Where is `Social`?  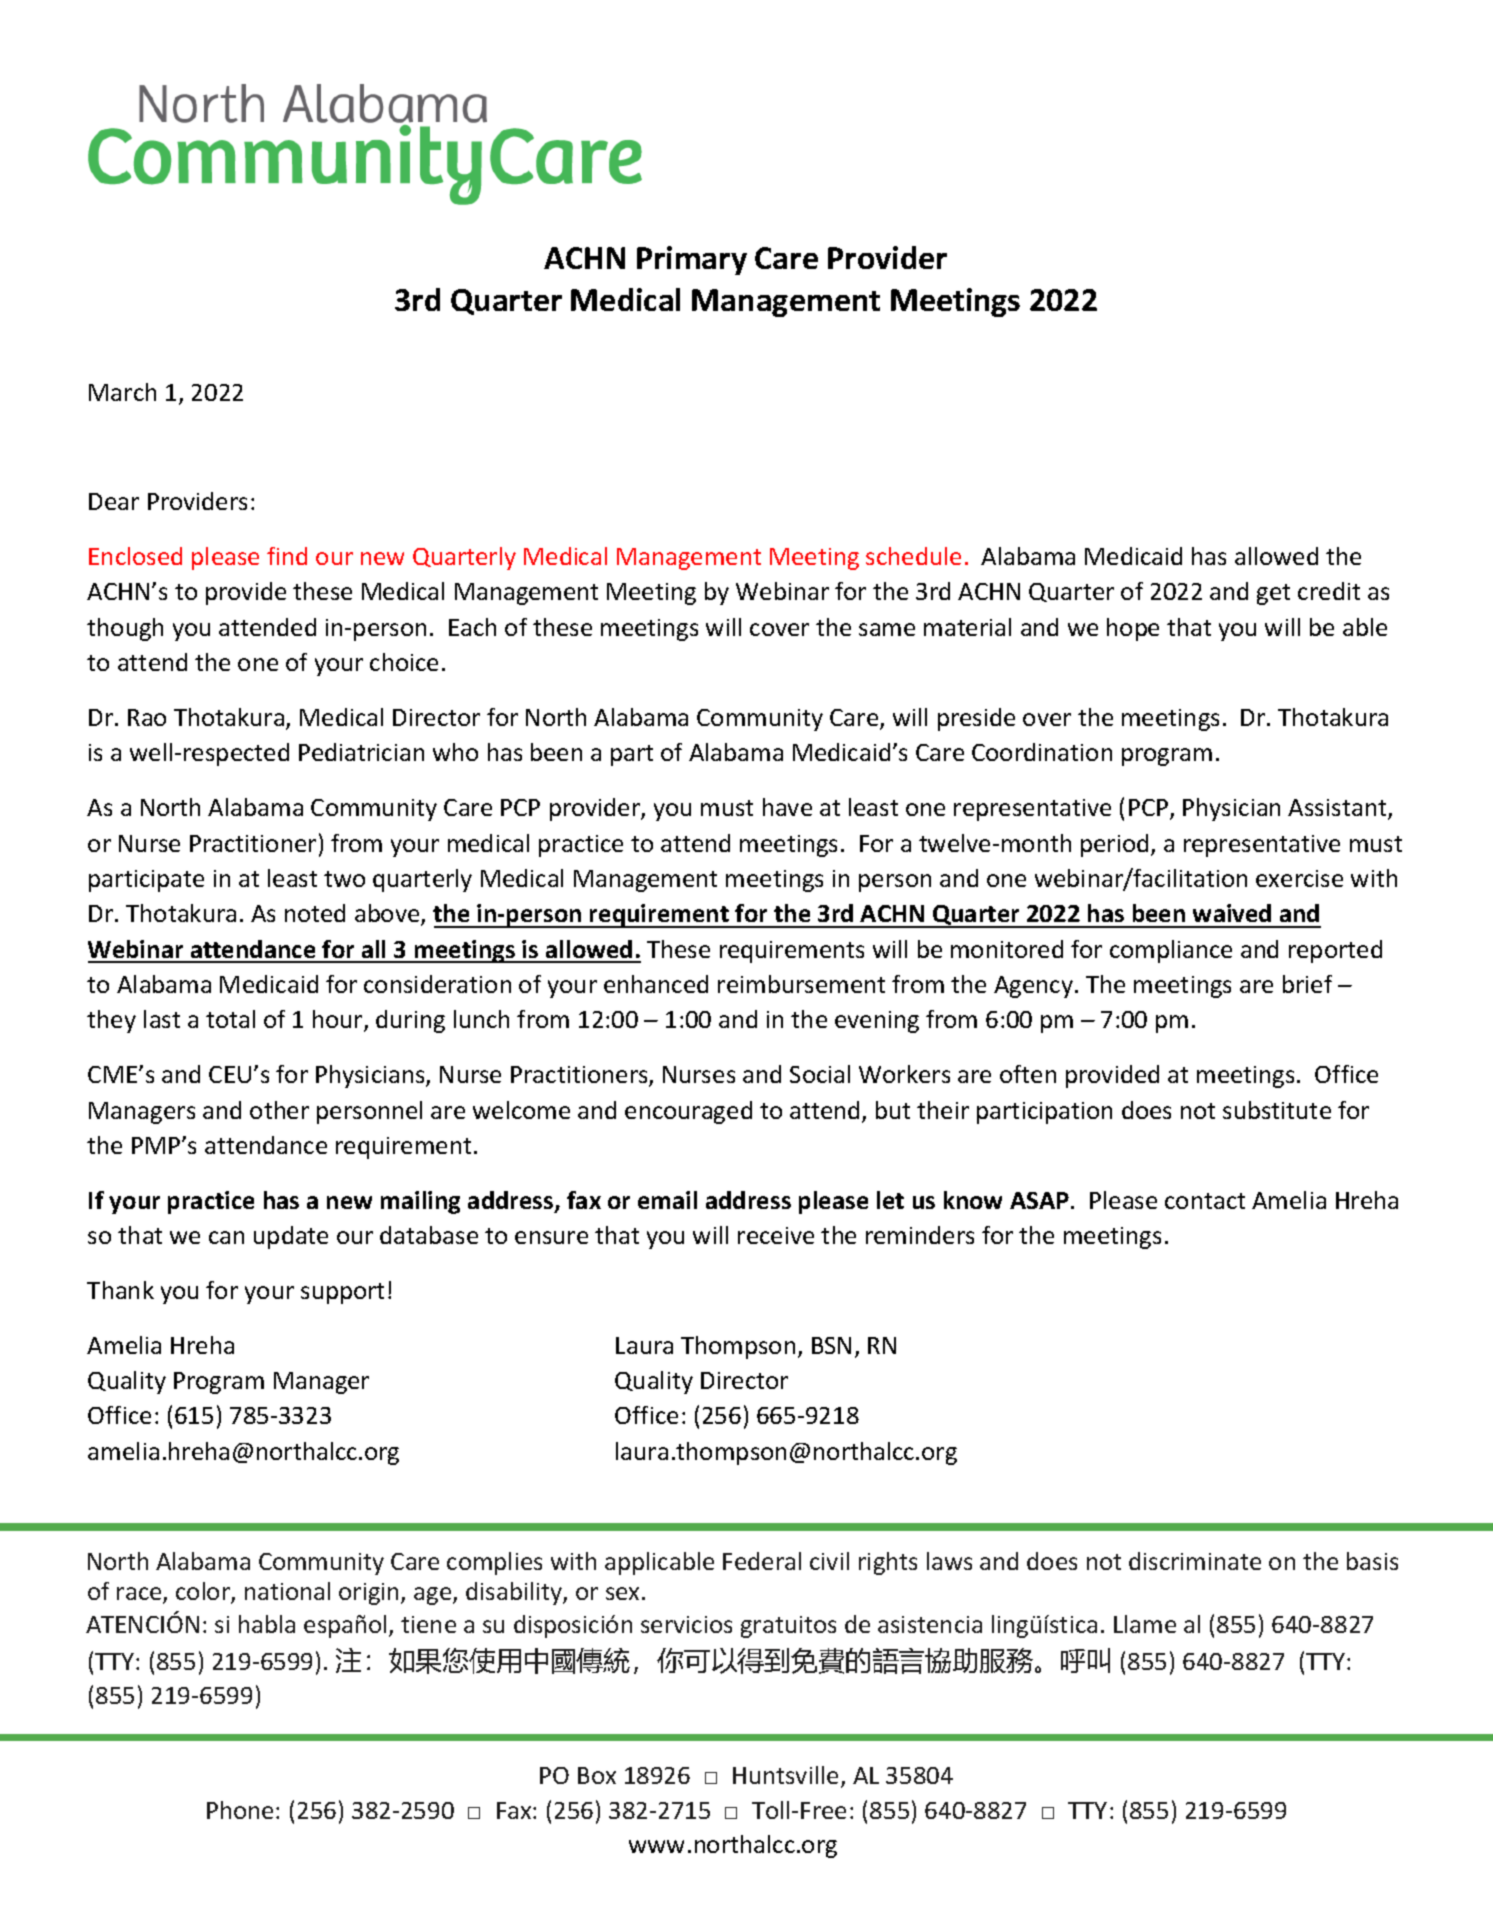 Social is located at coordinates (820, 1074).
